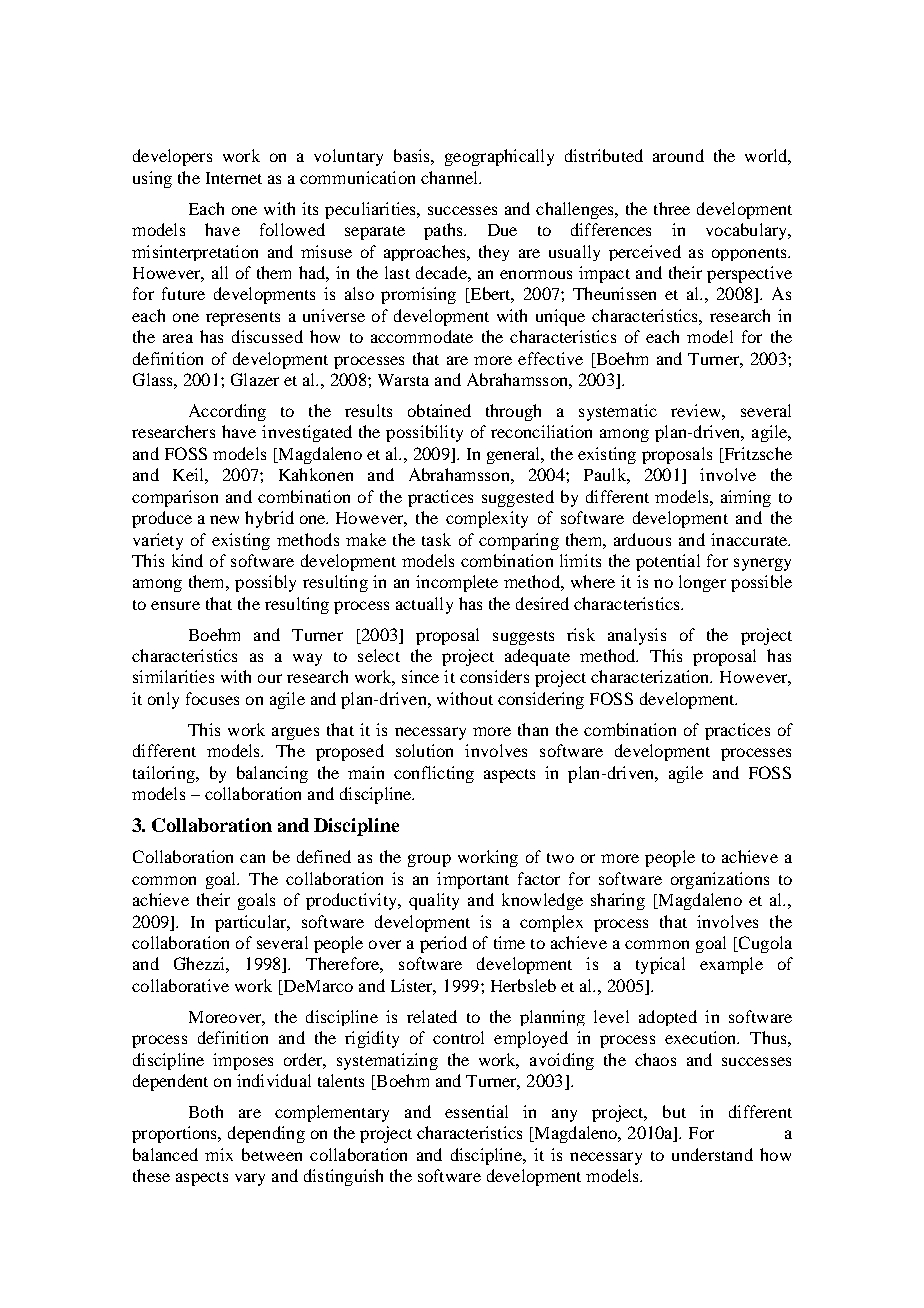 This image has height=1308, width=924. I want to click on characterization, so click(651, 676).
